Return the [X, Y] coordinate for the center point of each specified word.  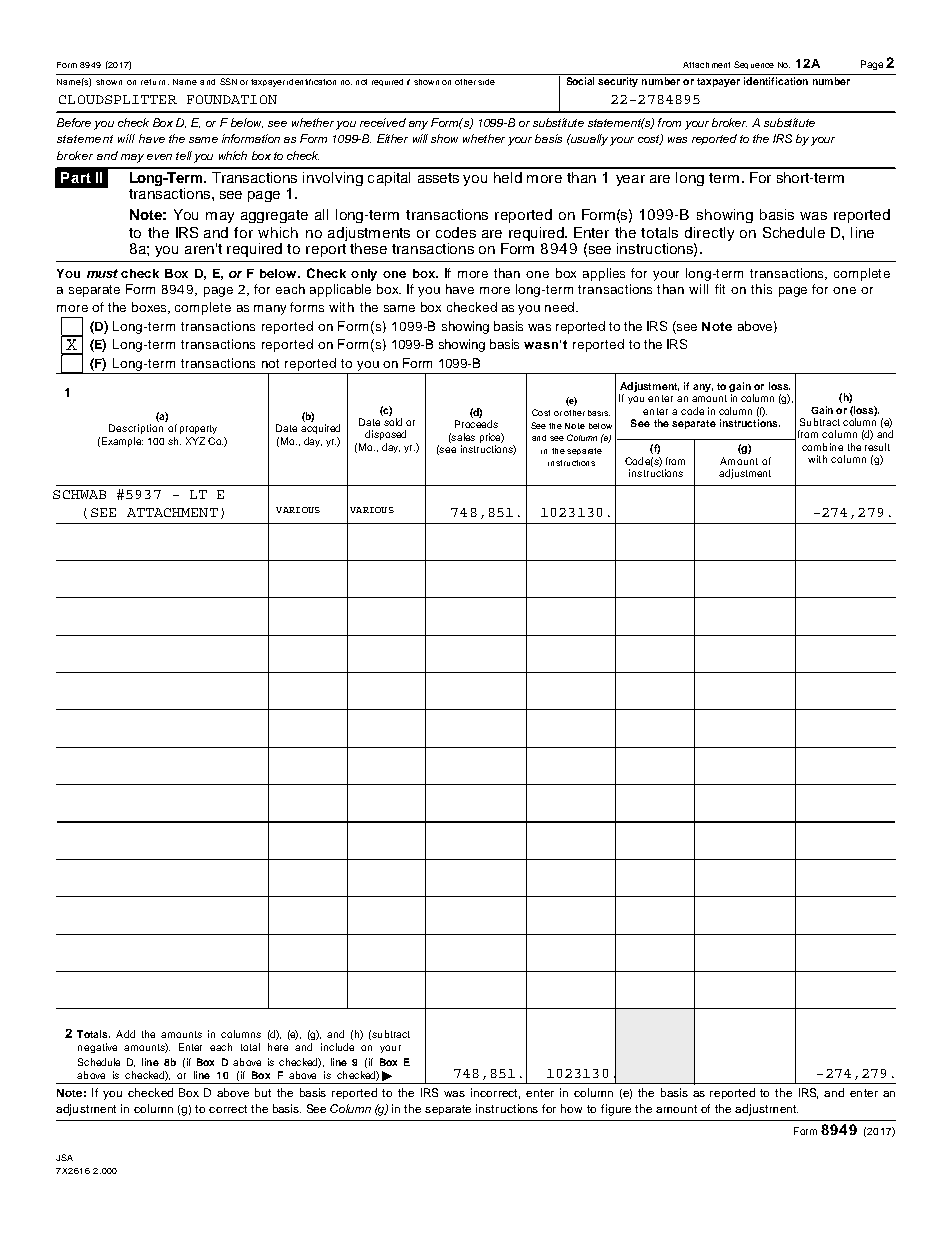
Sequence [754, 65]
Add [125, 1034]
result [877, 447]
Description [136, 429]
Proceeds [476, 424]
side [486, 82]
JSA [64, 1157]
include [337, 1047]
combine [822, 447]
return [153, 82]
